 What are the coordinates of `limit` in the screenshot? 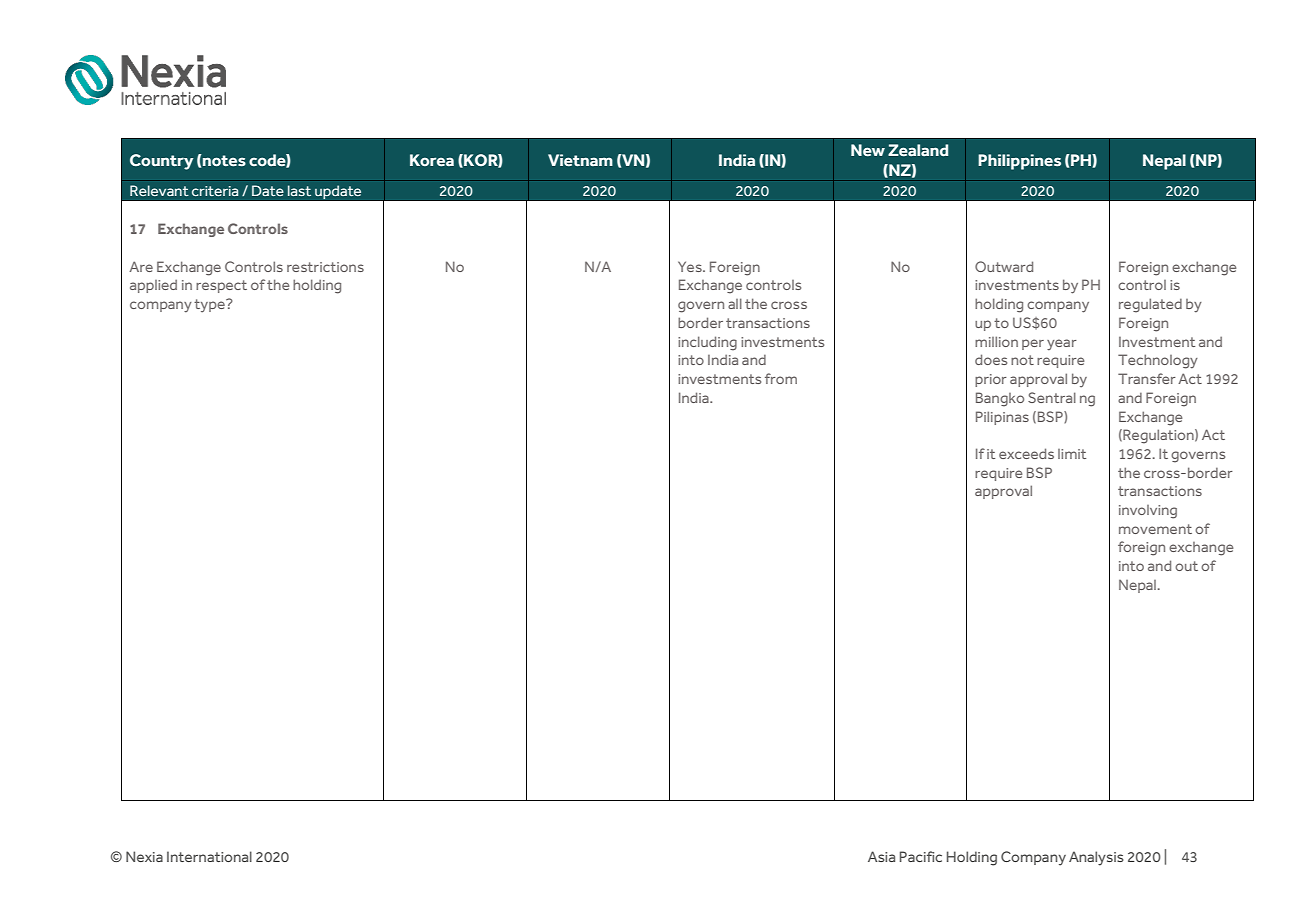 It's located at (1072, 454).
